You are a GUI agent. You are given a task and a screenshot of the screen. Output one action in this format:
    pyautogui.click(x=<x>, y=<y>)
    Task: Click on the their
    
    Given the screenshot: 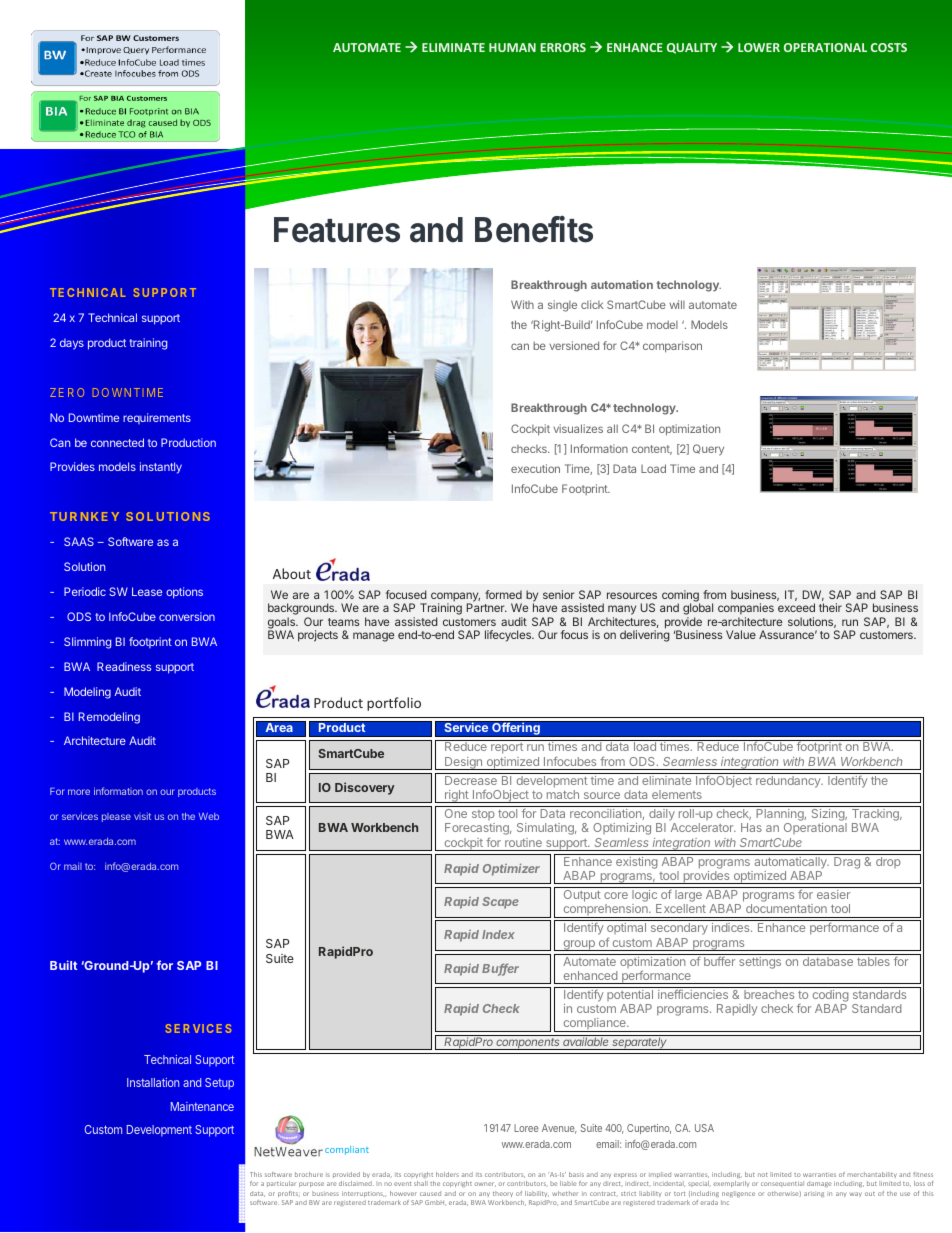 What is the action you would take?
    pyautogui.click(x=830, y=607)
